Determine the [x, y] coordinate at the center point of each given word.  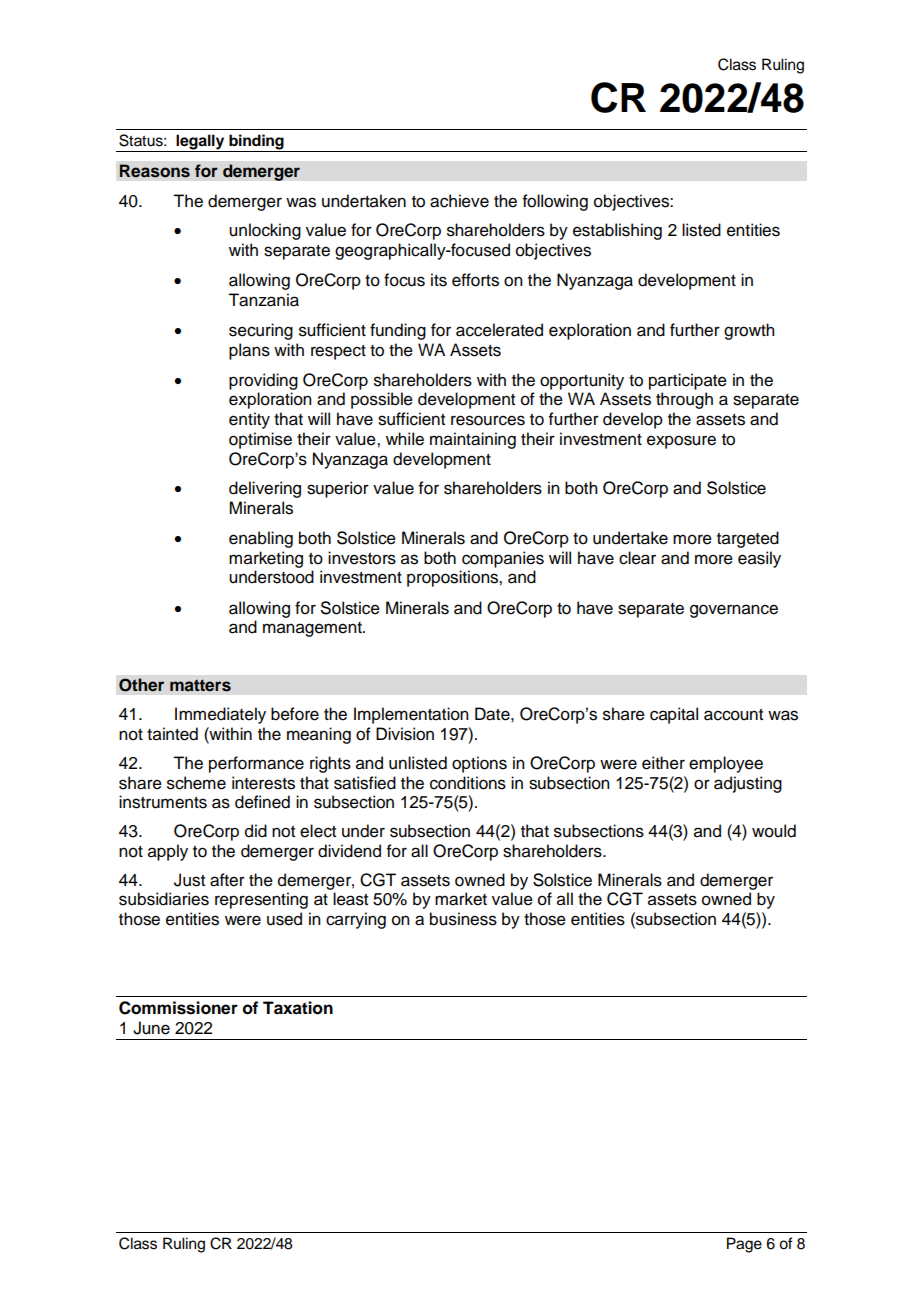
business [463, 919]
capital [674, 715]
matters [200, 685]
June [151, 1028]
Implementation [411, 715]
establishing [617, 231]
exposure [681, 442]
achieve [459, 201]
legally [200, 143]
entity [249, 420]
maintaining [473, 440]
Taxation [298, 1008]
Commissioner [178, 1008]
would [774, 831]
